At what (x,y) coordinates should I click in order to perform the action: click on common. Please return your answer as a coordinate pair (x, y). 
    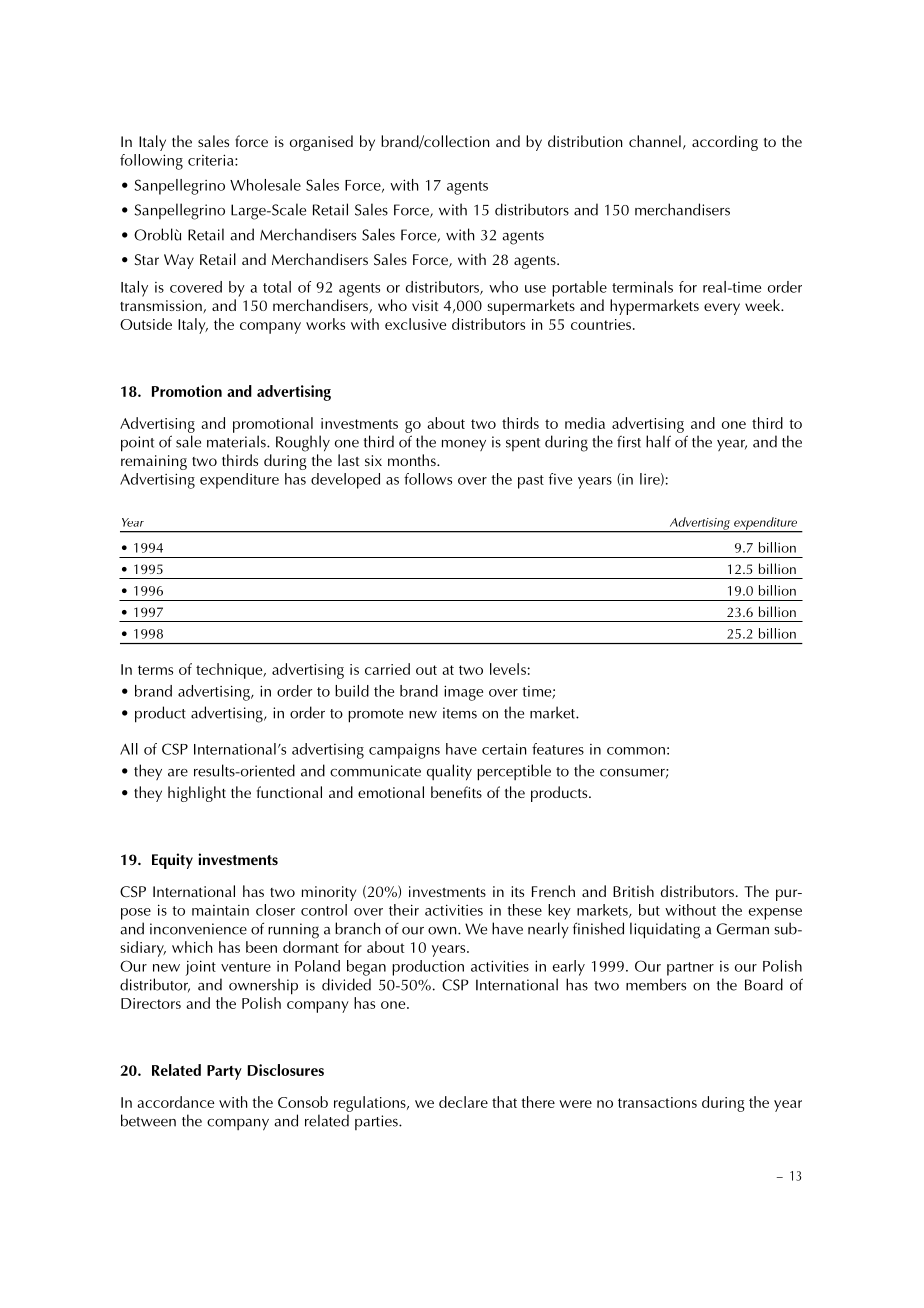
    Looking at the image, I should click on (636, 751).
